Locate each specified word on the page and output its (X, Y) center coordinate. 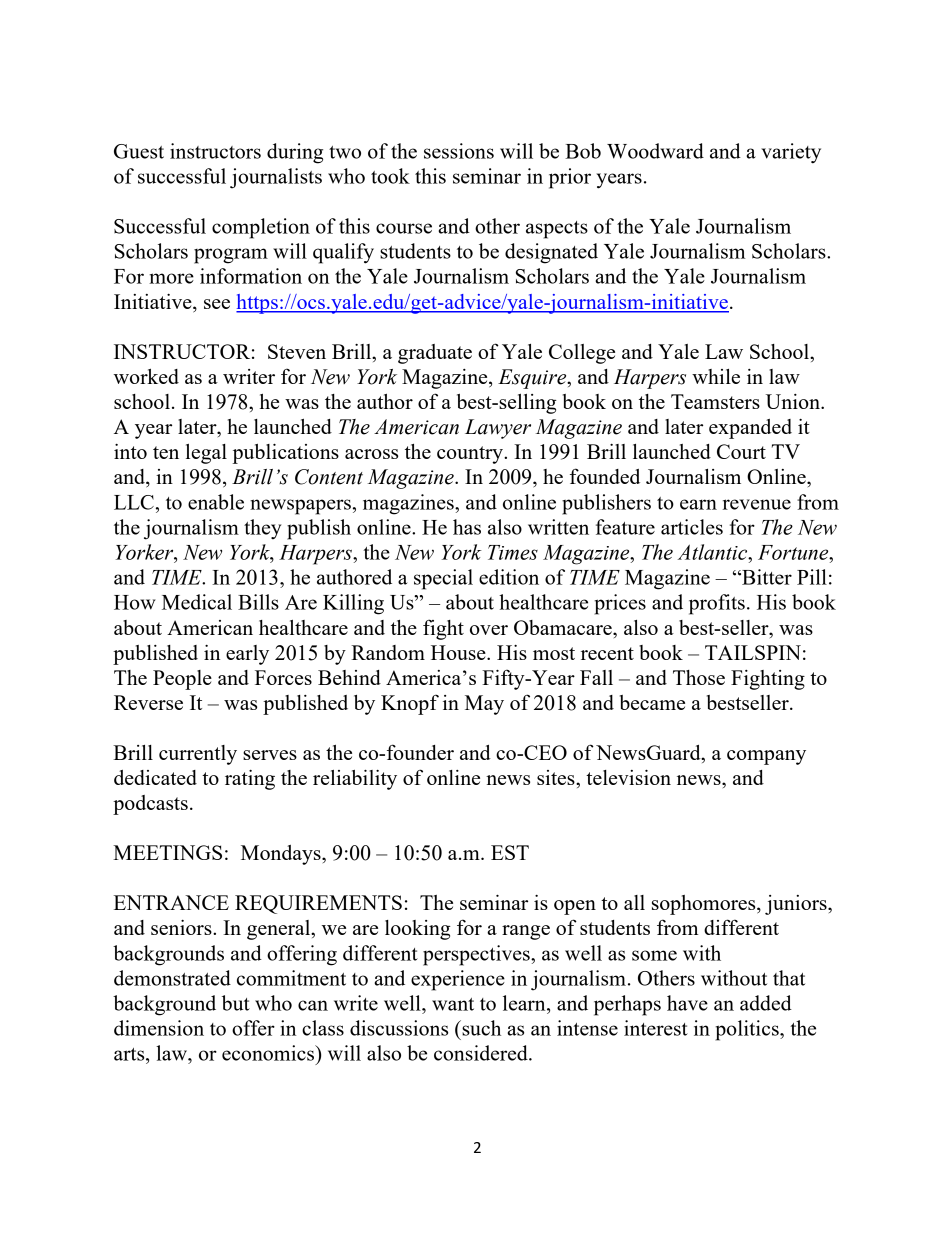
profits (717, 604)
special (443, 579)
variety (791, 153)
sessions (459, 151)
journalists (276, 178)
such (480, 1028)
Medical (197, 602)
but (236, 1003)
